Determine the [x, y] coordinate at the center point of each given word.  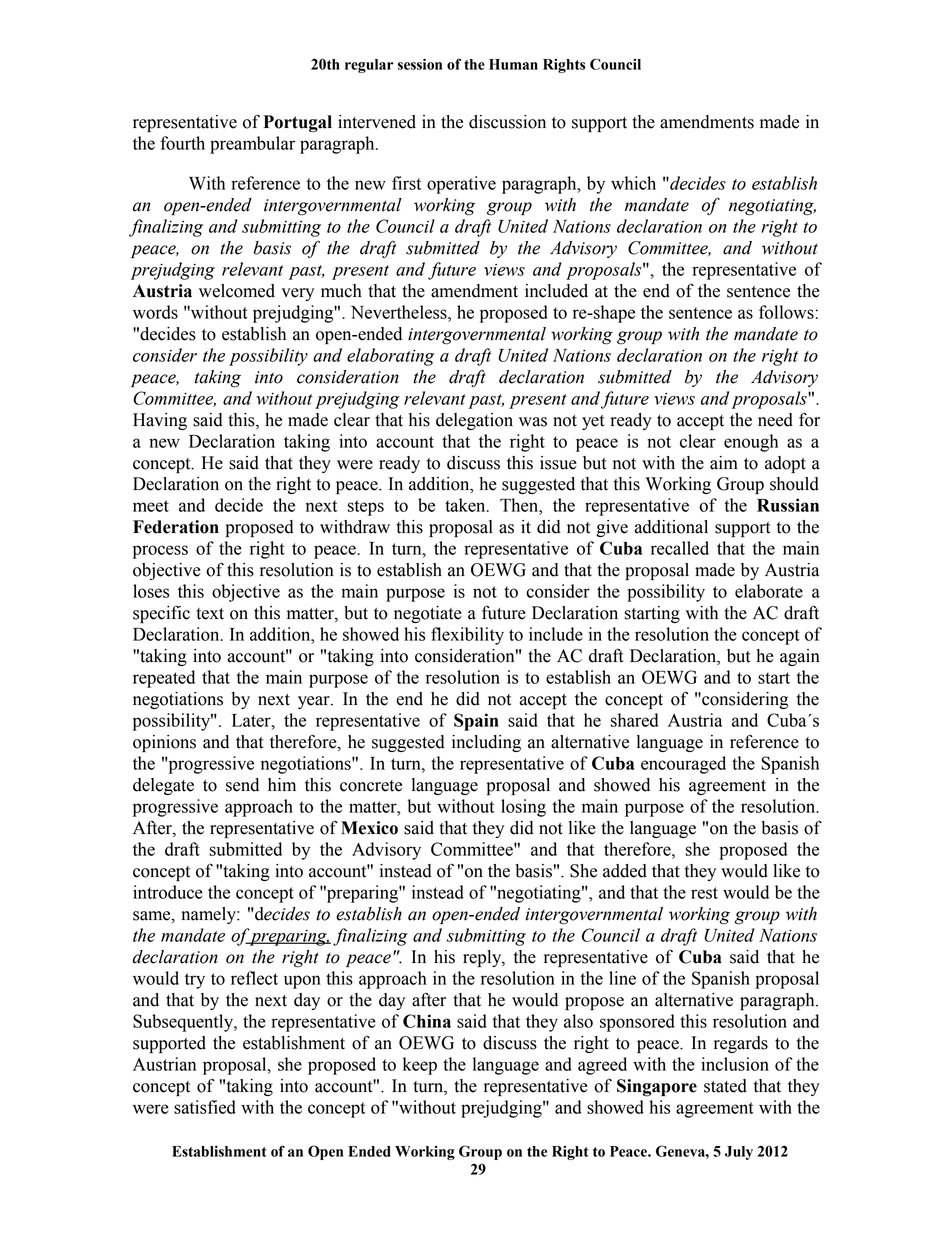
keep [420, 1066]
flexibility [467, 636]
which [633, 183]
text [210, 614]
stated [725, 1086]
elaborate [769, 591]
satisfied [205, 1107]
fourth [182, 143]
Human [513, 64]
